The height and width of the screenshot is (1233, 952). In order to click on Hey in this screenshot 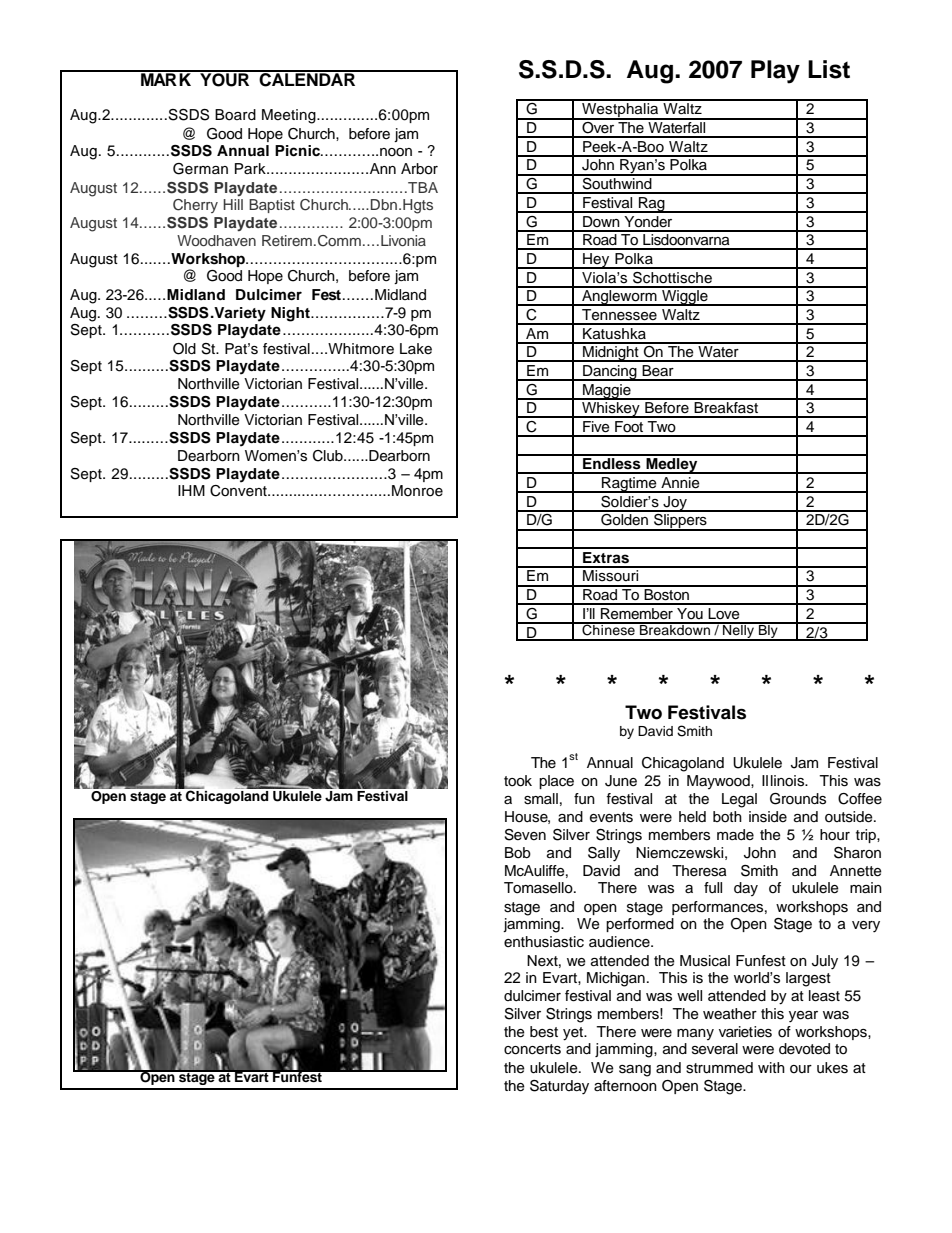, I will do `click(596, 261)`.
